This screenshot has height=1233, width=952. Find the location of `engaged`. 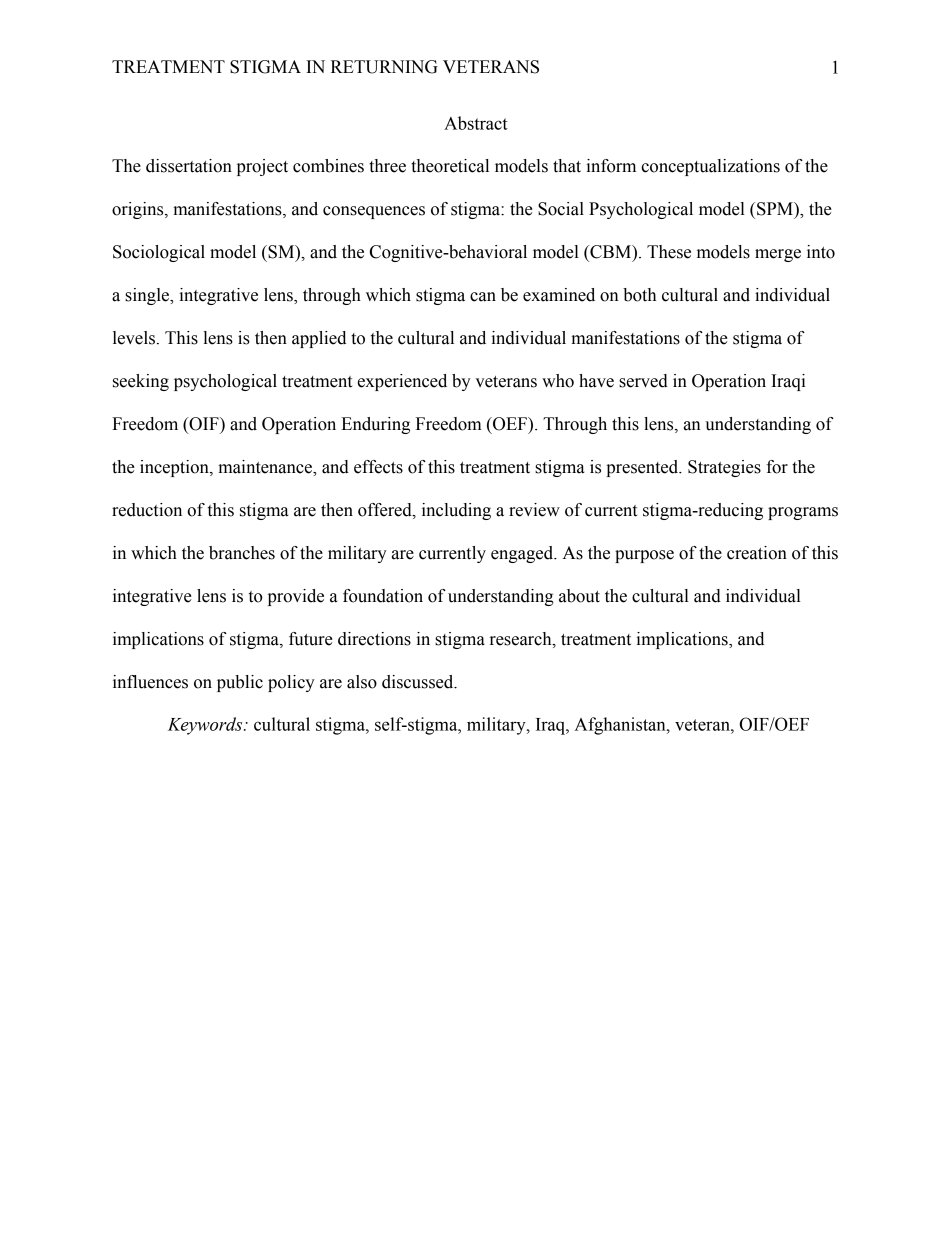

engaged is located at coordinates (523, 554).
